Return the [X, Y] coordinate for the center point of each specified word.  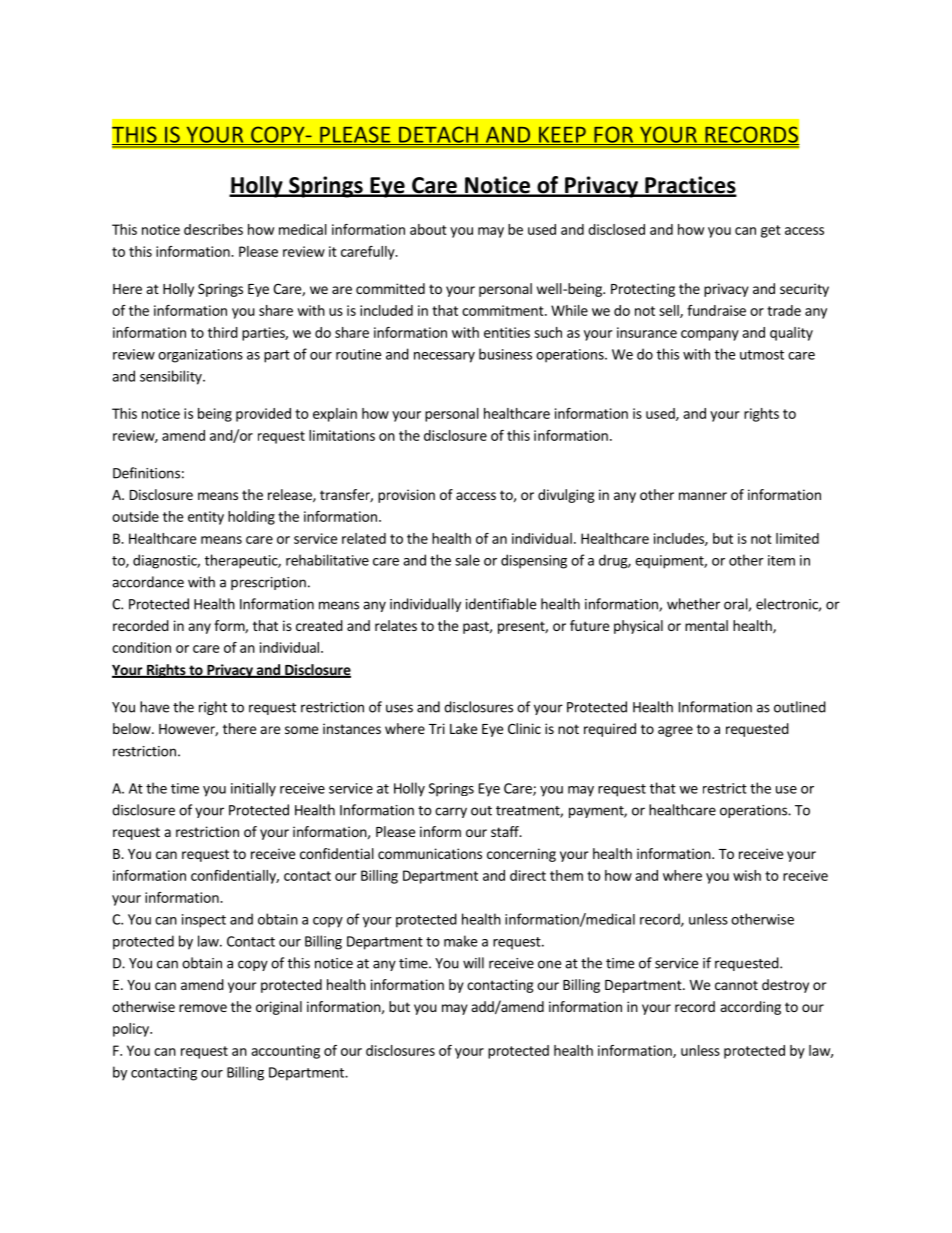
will [473, 963]
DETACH [438, 135]
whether [693, 604]
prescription [268, 583]
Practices [690, 186]
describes [213, 229]
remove [203, 1008]
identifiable [501, 604]
